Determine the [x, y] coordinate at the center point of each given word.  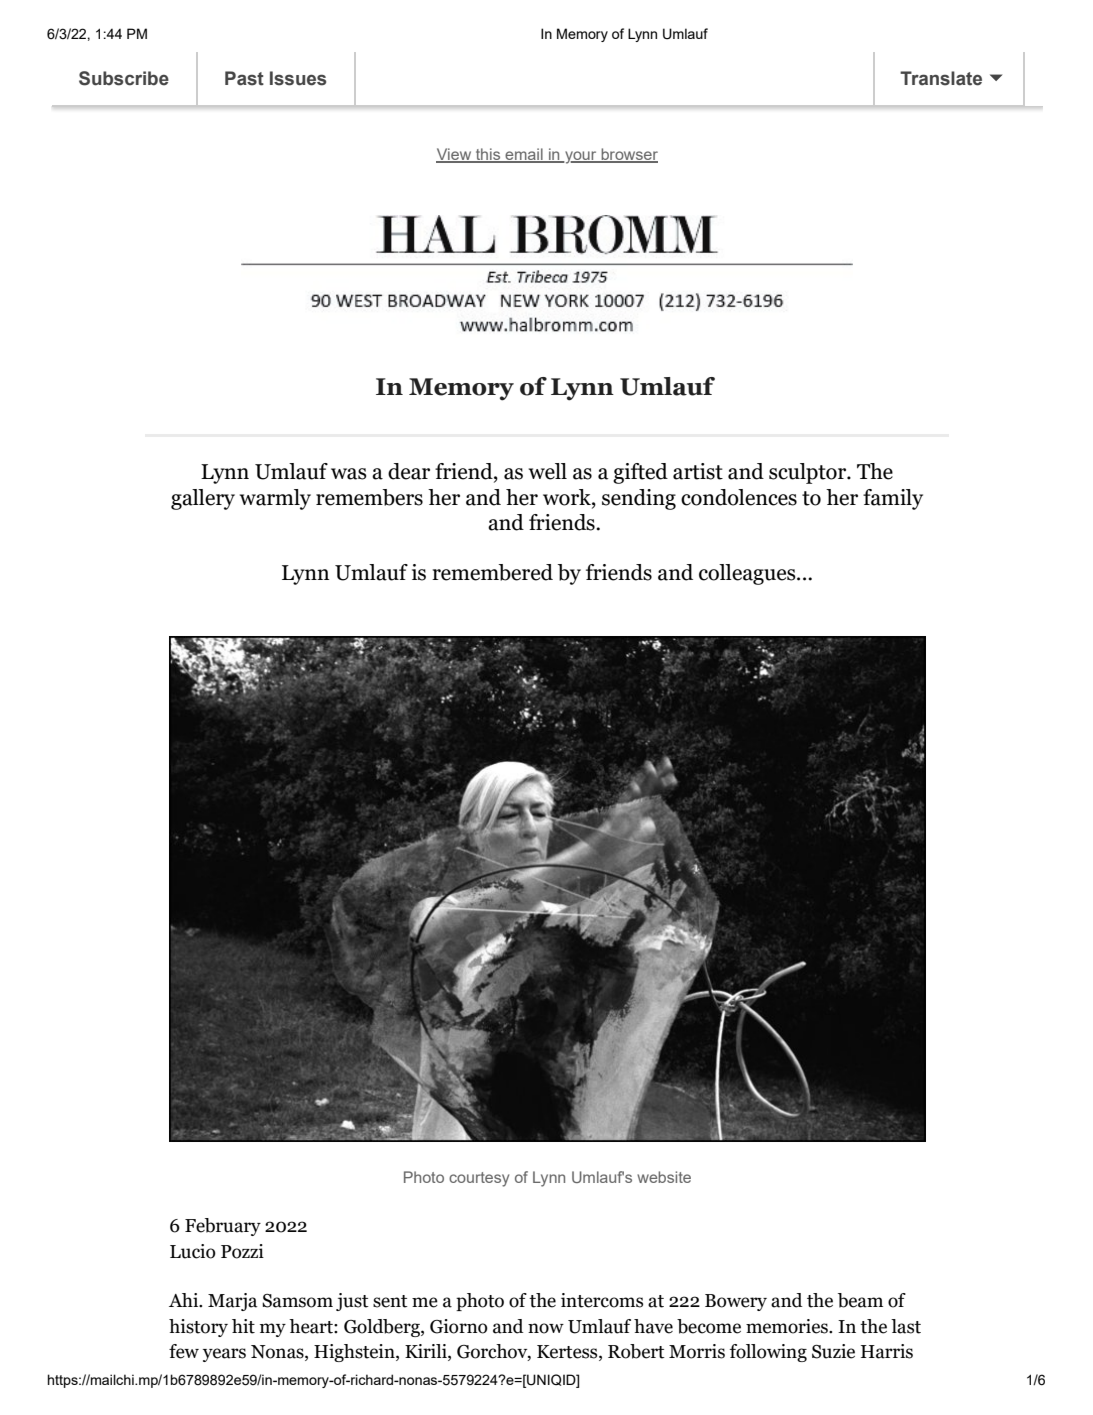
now [546, 1328]
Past [244, 78]
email [524, 155]
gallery [203, 499]
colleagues [748, 574]
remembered [492, 572]
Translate [941, 78]
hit [243, 1326]
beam [860, 1300]
